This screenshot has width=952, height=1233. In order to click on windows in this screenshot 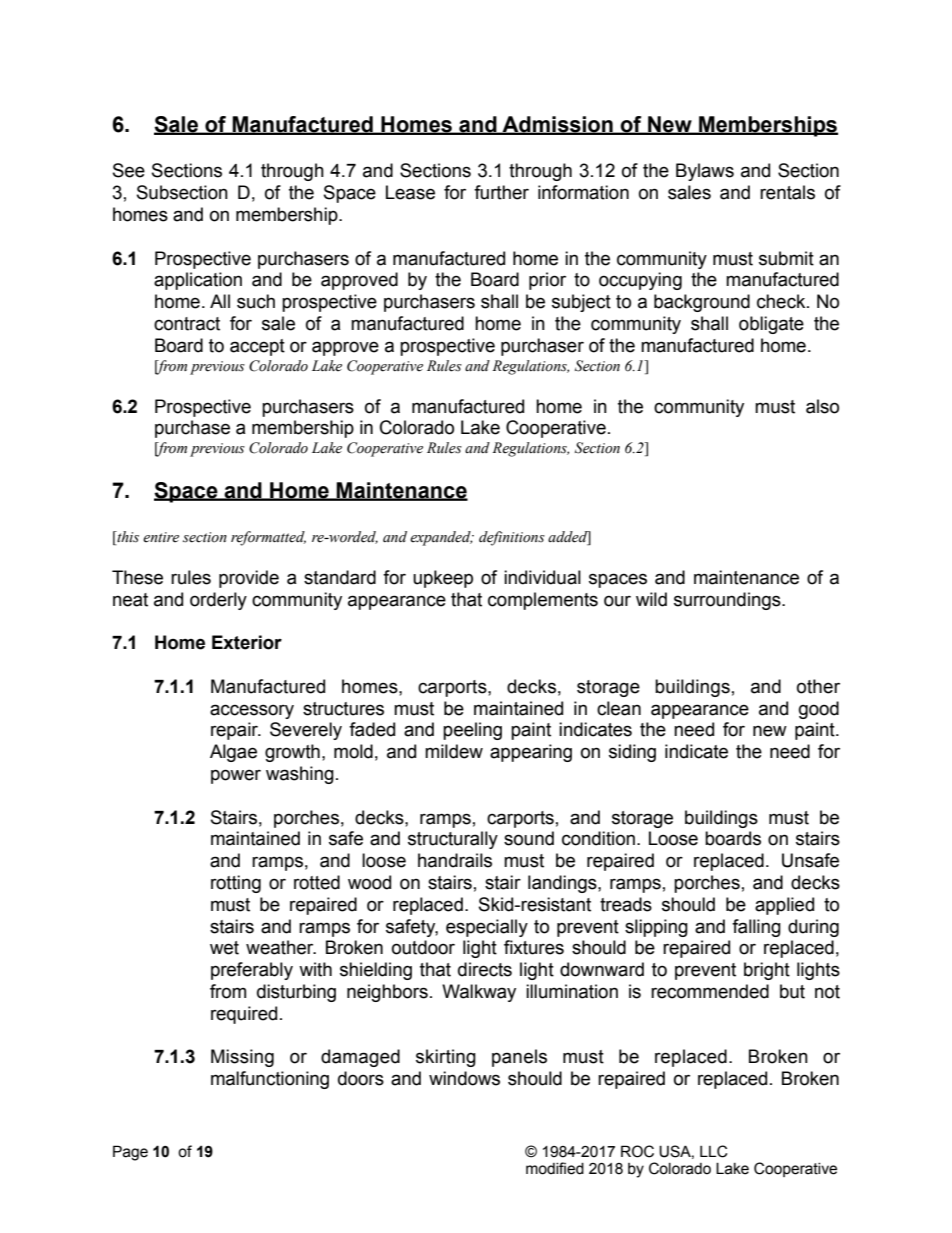, I will do `click(464, 1078)`.
